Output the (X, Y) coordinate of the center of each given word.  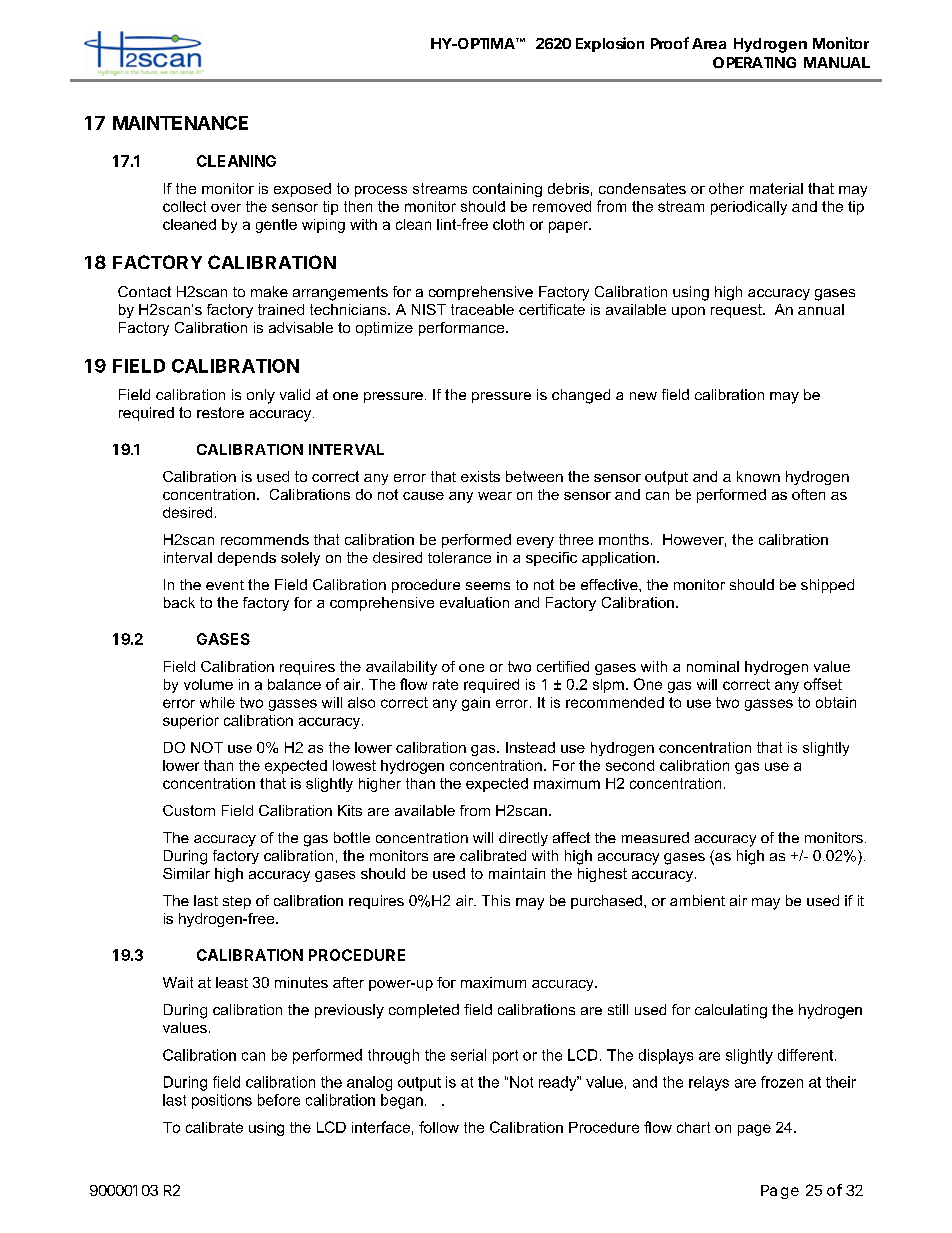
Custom (189, 810)
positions (222, 1101)
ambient (697, 900)
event (225, 585)
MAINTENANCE (180, 123)
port (505, 1057)
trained (281, 309)
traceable (482, 309)
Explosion (610, 44)
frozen (782, 1082)
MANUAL (837, 62)
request (737, 311)
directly (523, 839)
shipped (827, 586)
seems (488, 586)
